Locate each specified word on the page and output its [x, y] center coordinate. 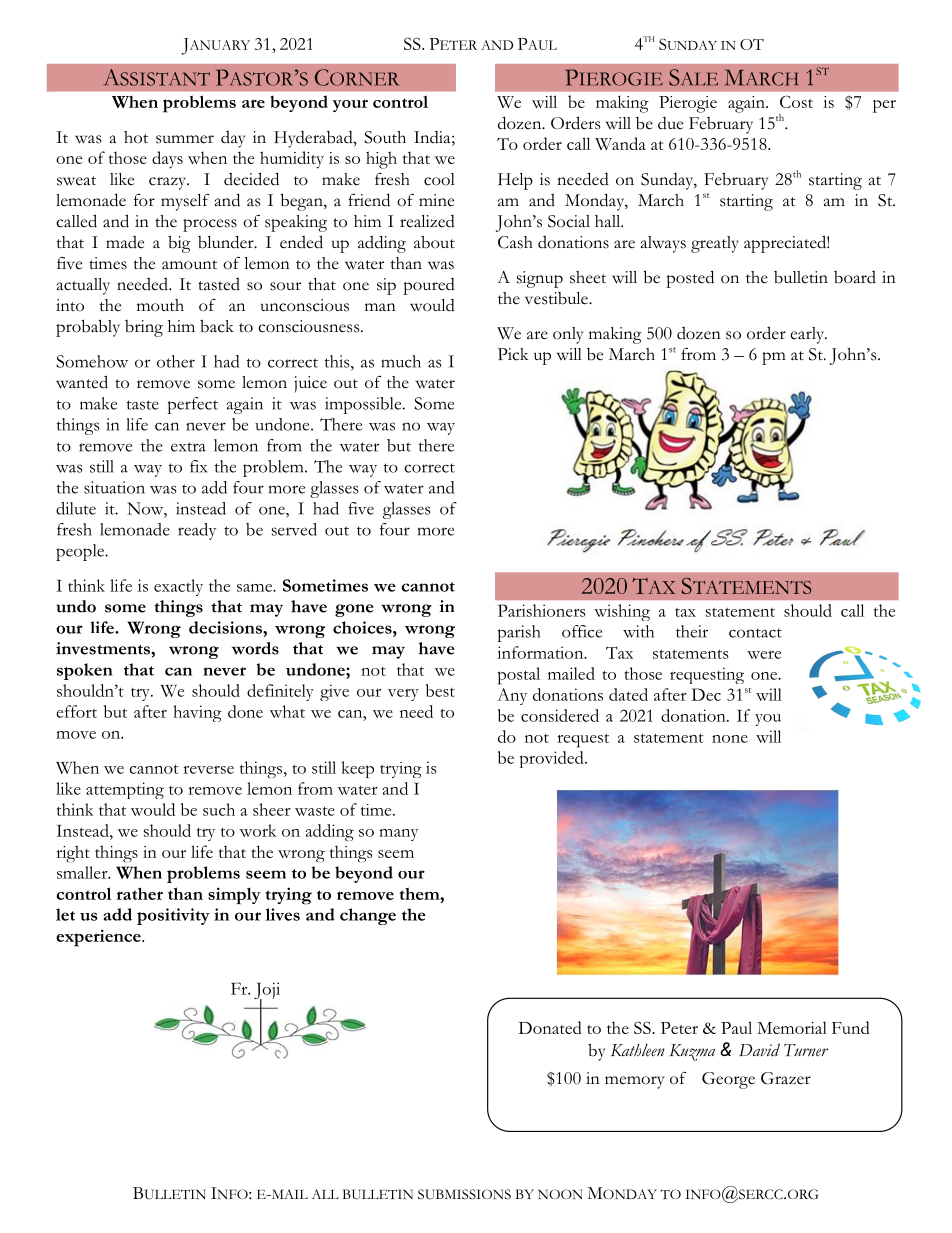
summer [185, 139]
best [440, 690]
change [368, 916]
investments [104, 648]
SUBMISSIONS [464, 1194]
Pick [513, 354]
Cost [796, 101]
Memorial [792, 1027]
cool [439, 179]
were [764, 655]
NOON [560, 1194]
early [808, 335]
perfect [192, 405]
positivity [173, 916]
